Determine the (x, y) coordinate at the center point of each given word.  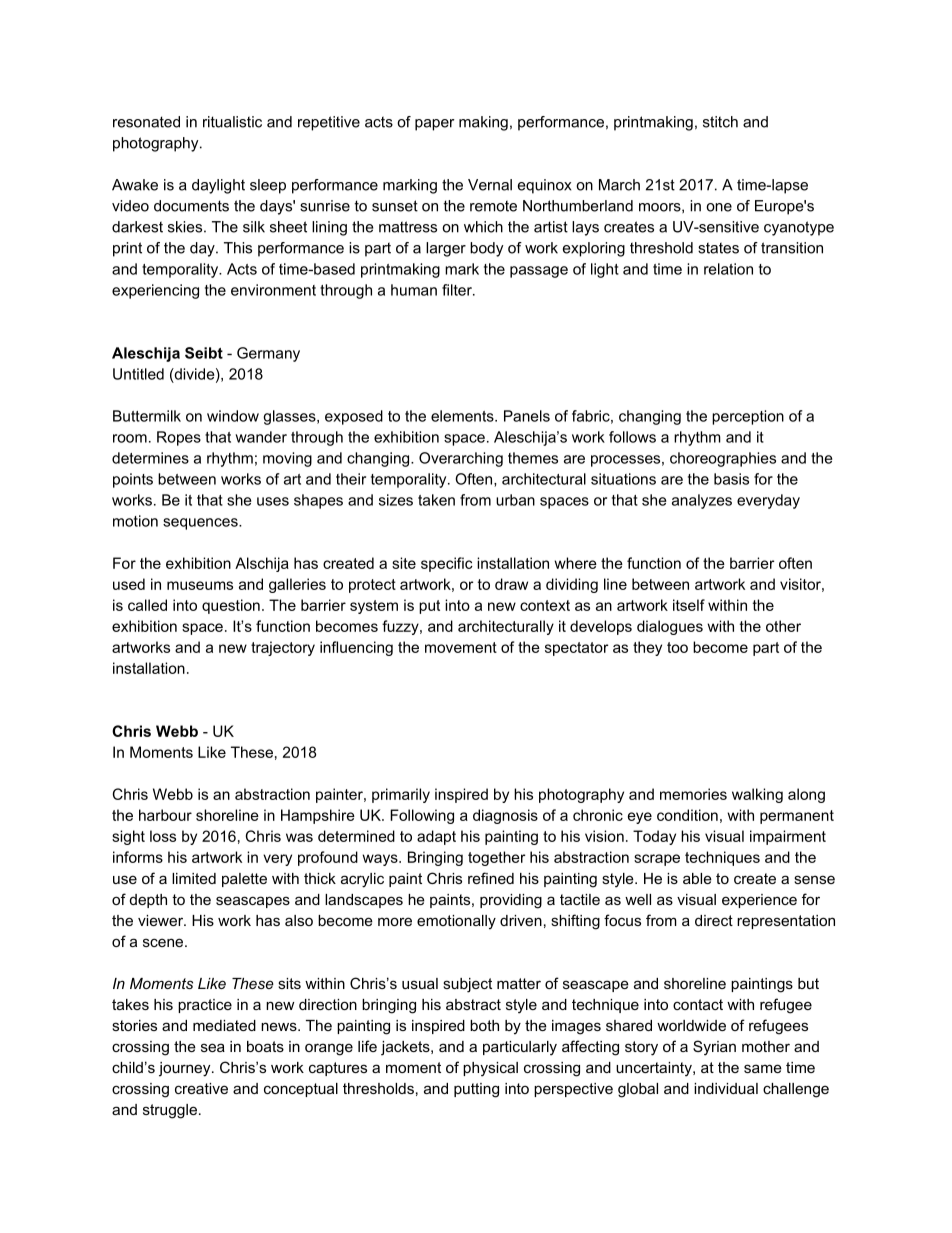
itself (689, 605)
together (496, 858)
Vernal (490, 185)
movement (461, 647)
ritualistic (232, 122)
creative (201, 1088)
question (231, 606)
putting (476, 1090)
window (233, 416)
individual (726, 1088)
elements (463, 416)
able (697, 878)
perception (748, 417)
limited (194, 878)
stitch (720, 122)
